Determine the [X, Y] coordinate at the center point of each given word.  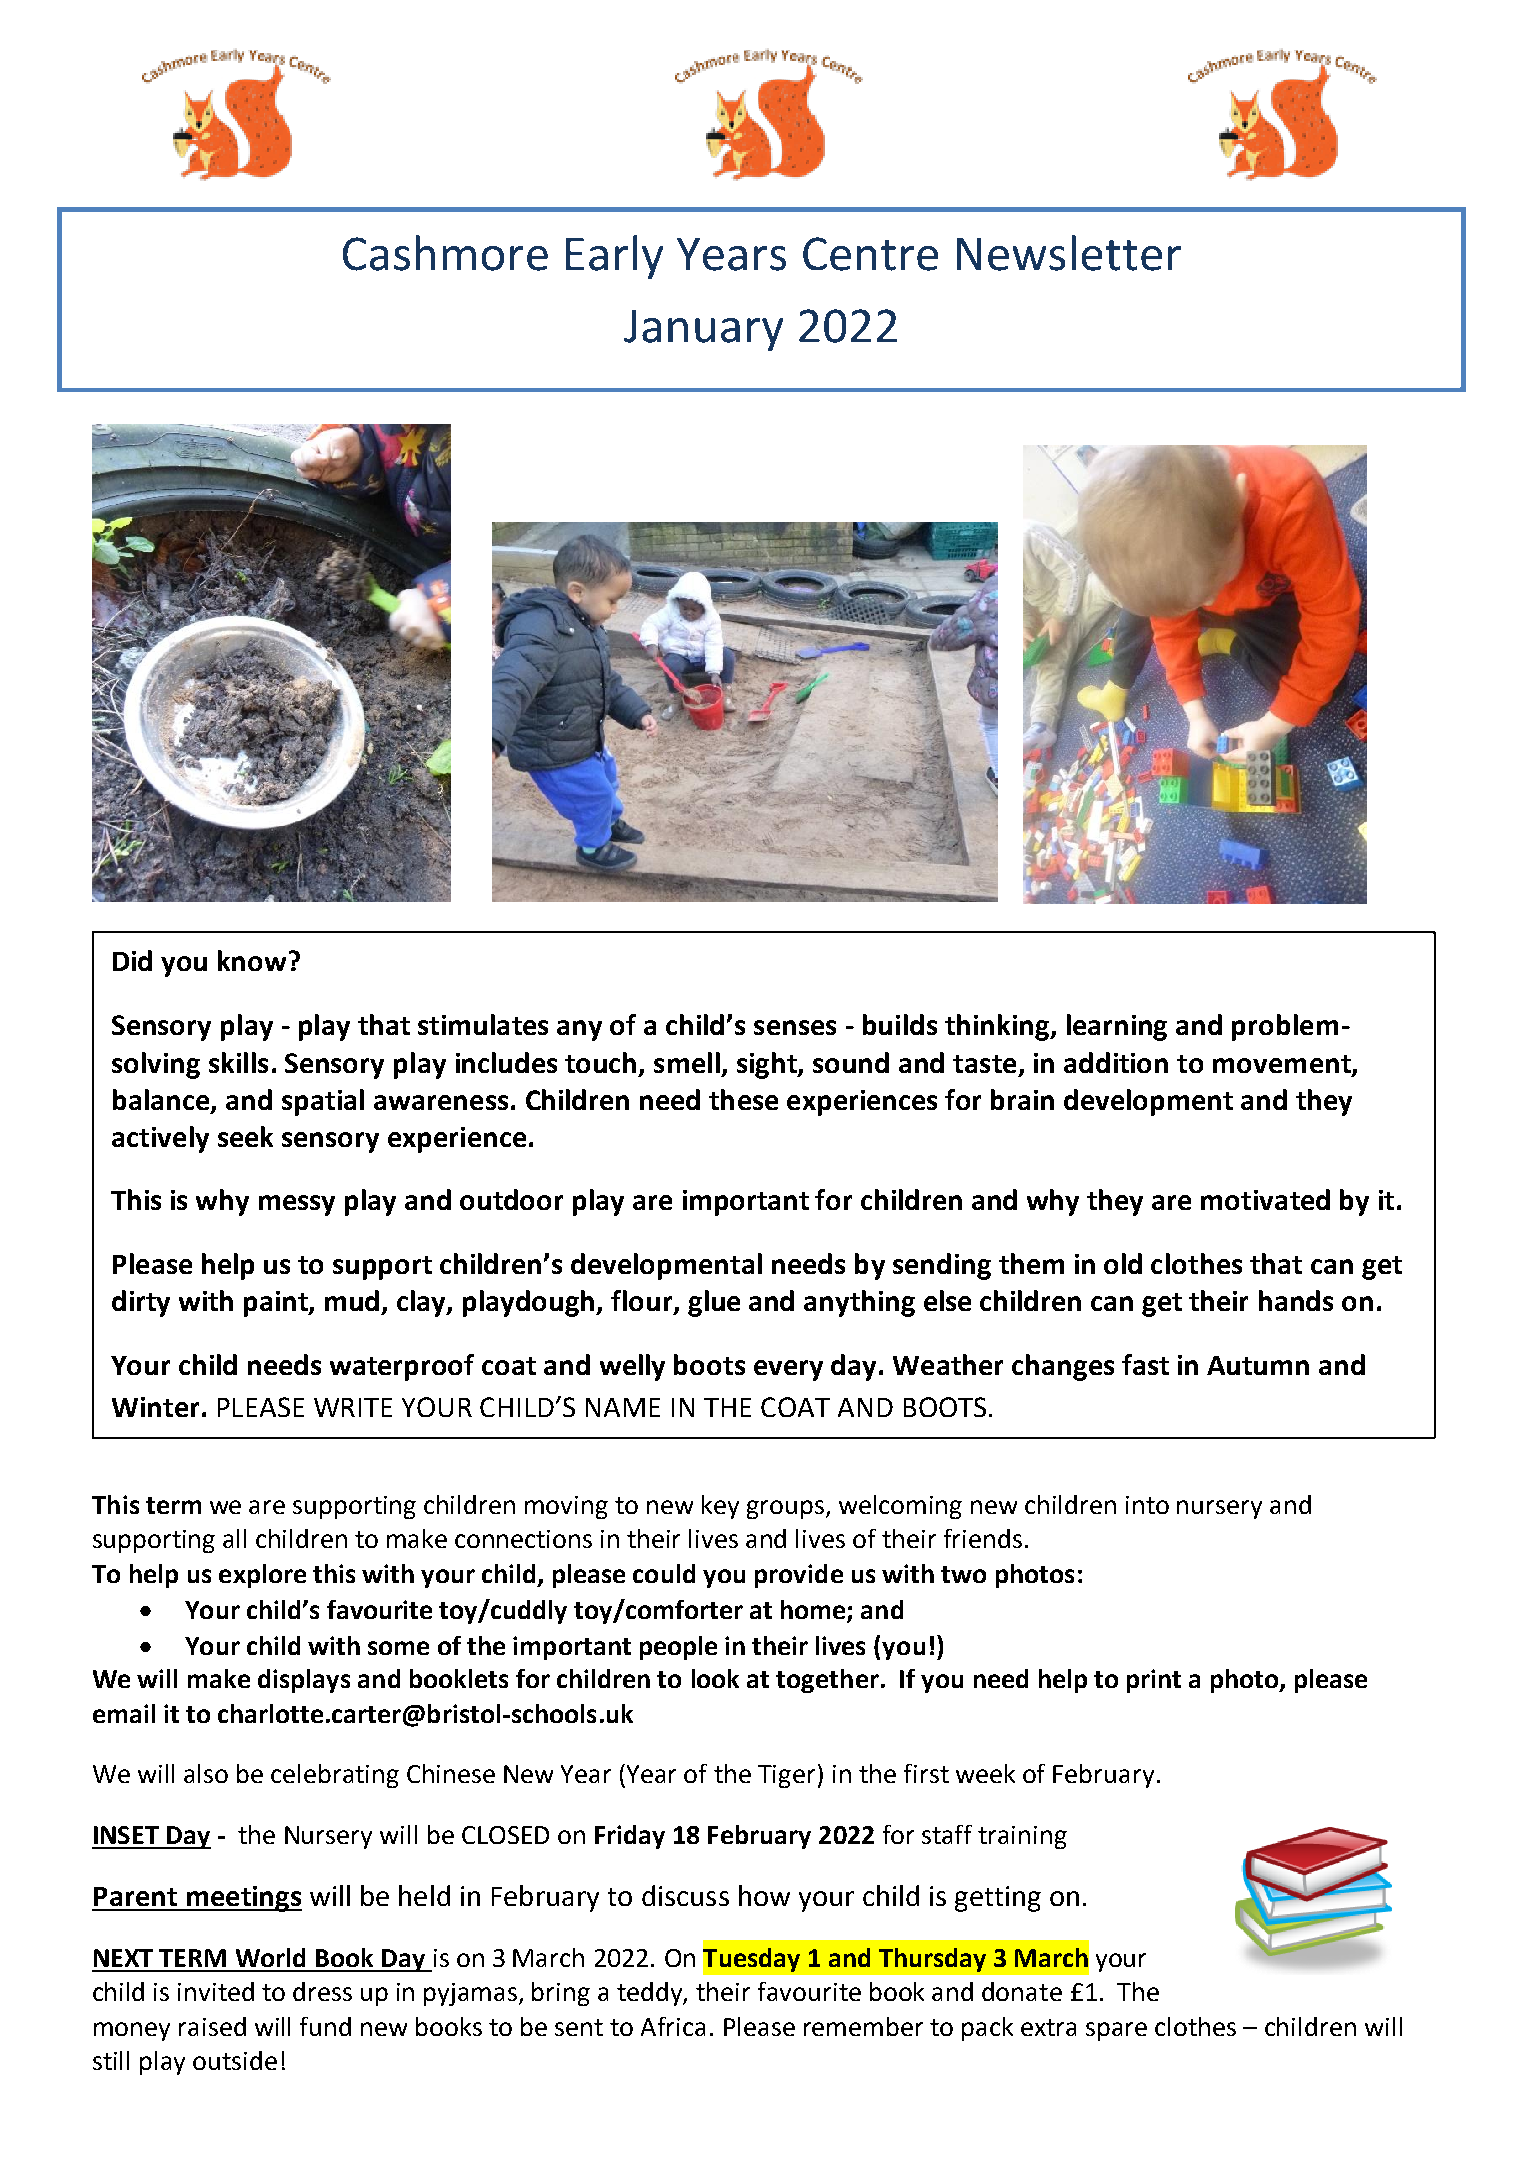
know [252, 960]
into [1147, 1505]
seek [245, 1136]
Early [614, 257]
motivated [1265, 1199]
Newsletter [1069, 253]
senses [795, 1027]
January [703, 330]
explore [262, 1576]
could [664, 1573]
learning [1117, 1027]
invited [216, 1991]
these [743, 1099]
